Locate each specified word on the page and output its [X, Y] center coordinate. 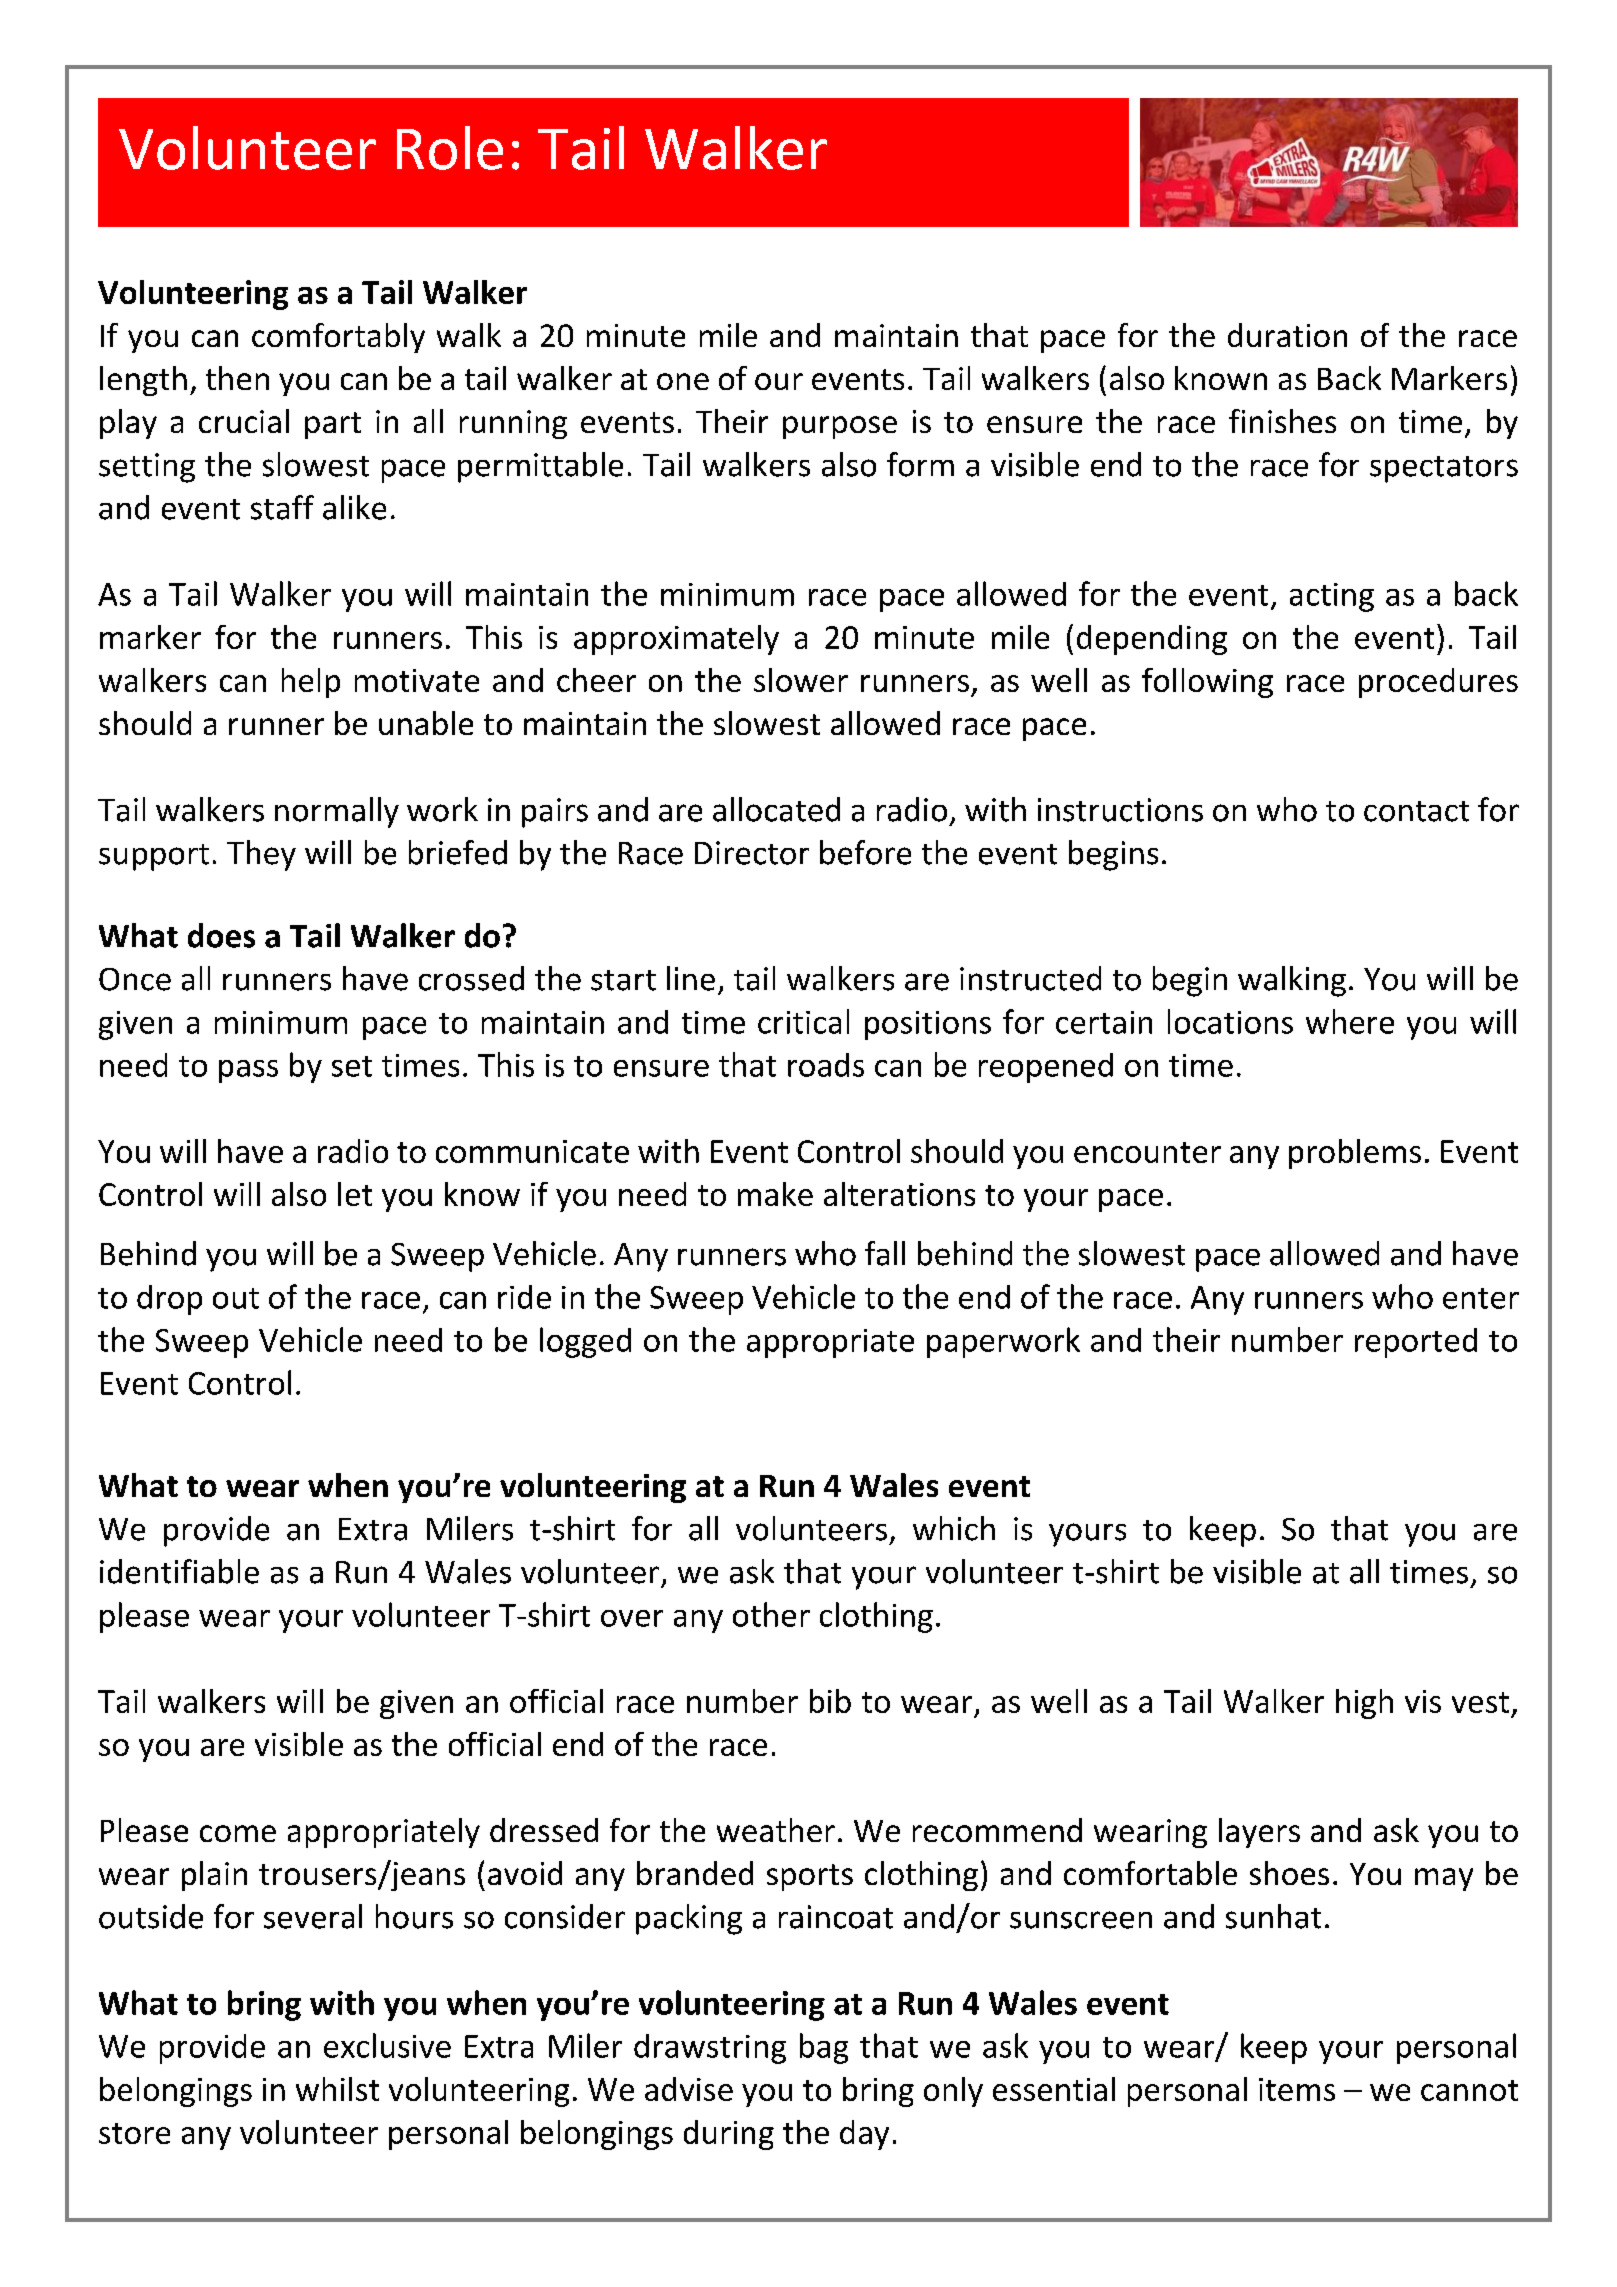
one [683, 381]
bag [824, 2048]
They [261, 855]
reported [1416, 1343]
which [954, 1528]
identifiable [179, 1571]
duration [1287, 335]
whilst [337, 2089]
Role [450, 148]
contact [1416, 811]
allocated [776, 809]
